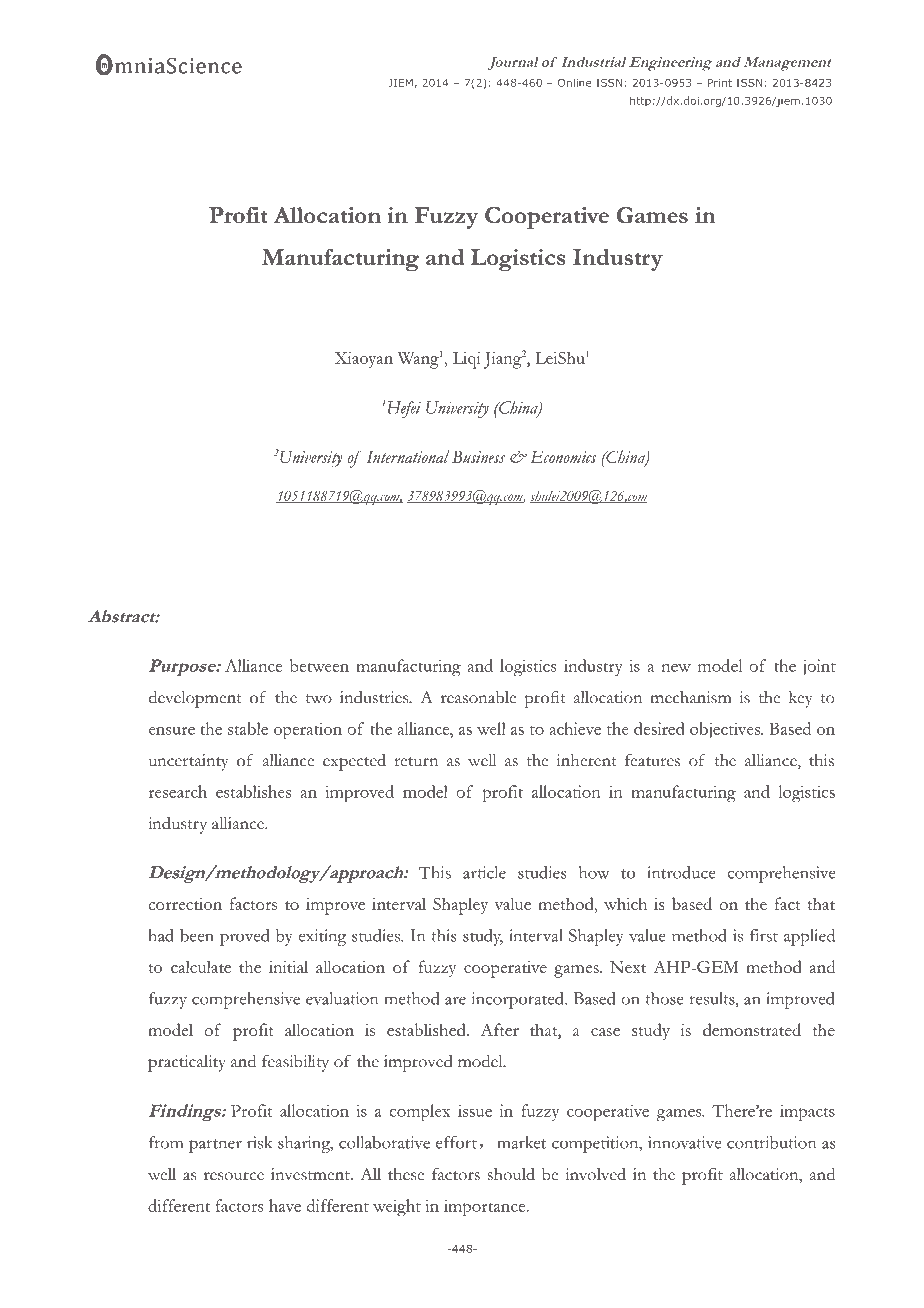 The width and height of the page is (924, 1308). I want to click on new, so click(676, 668).
